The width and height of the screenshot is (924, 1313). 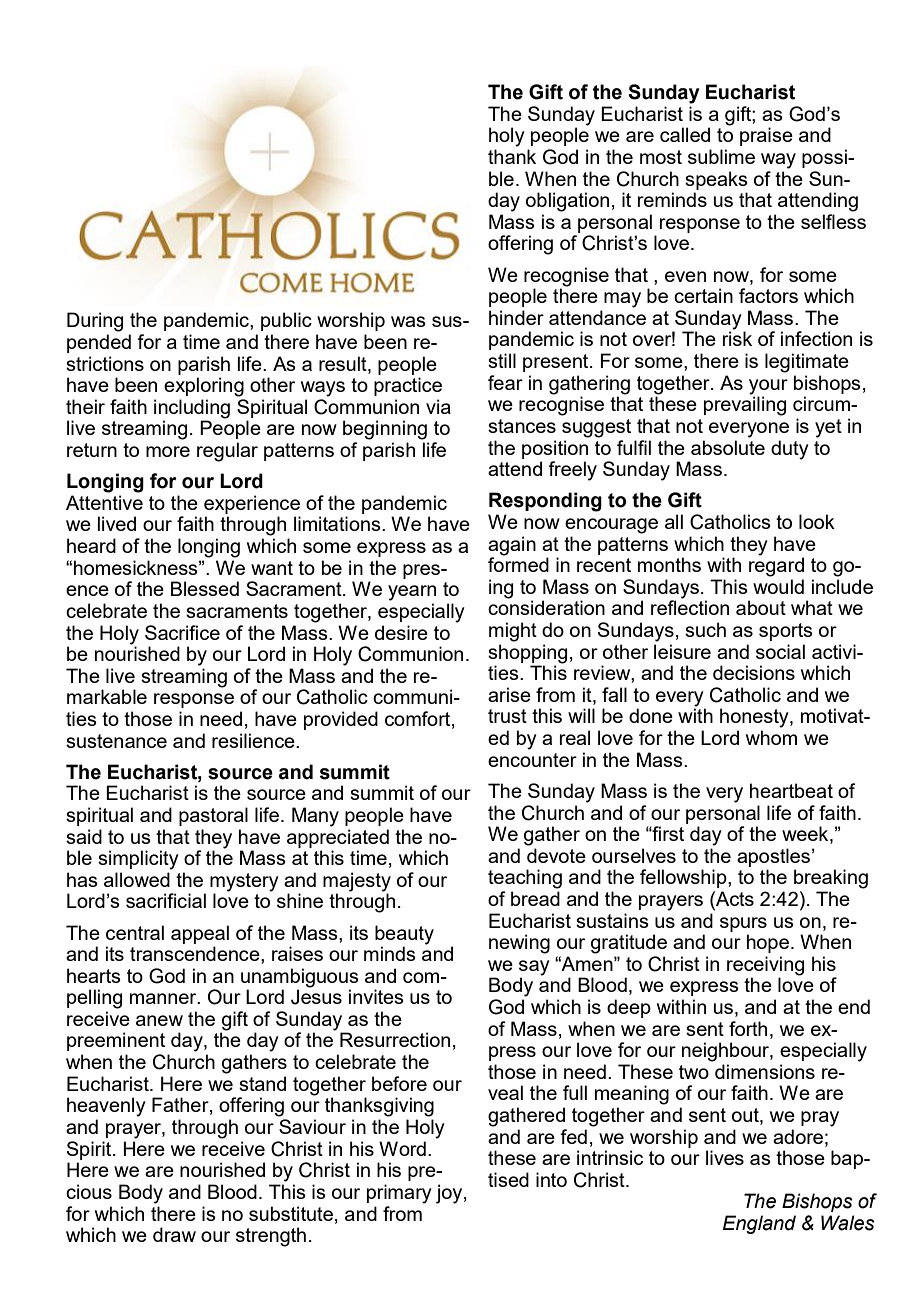 I want to click on draw, so click(x=174, y=1234).
